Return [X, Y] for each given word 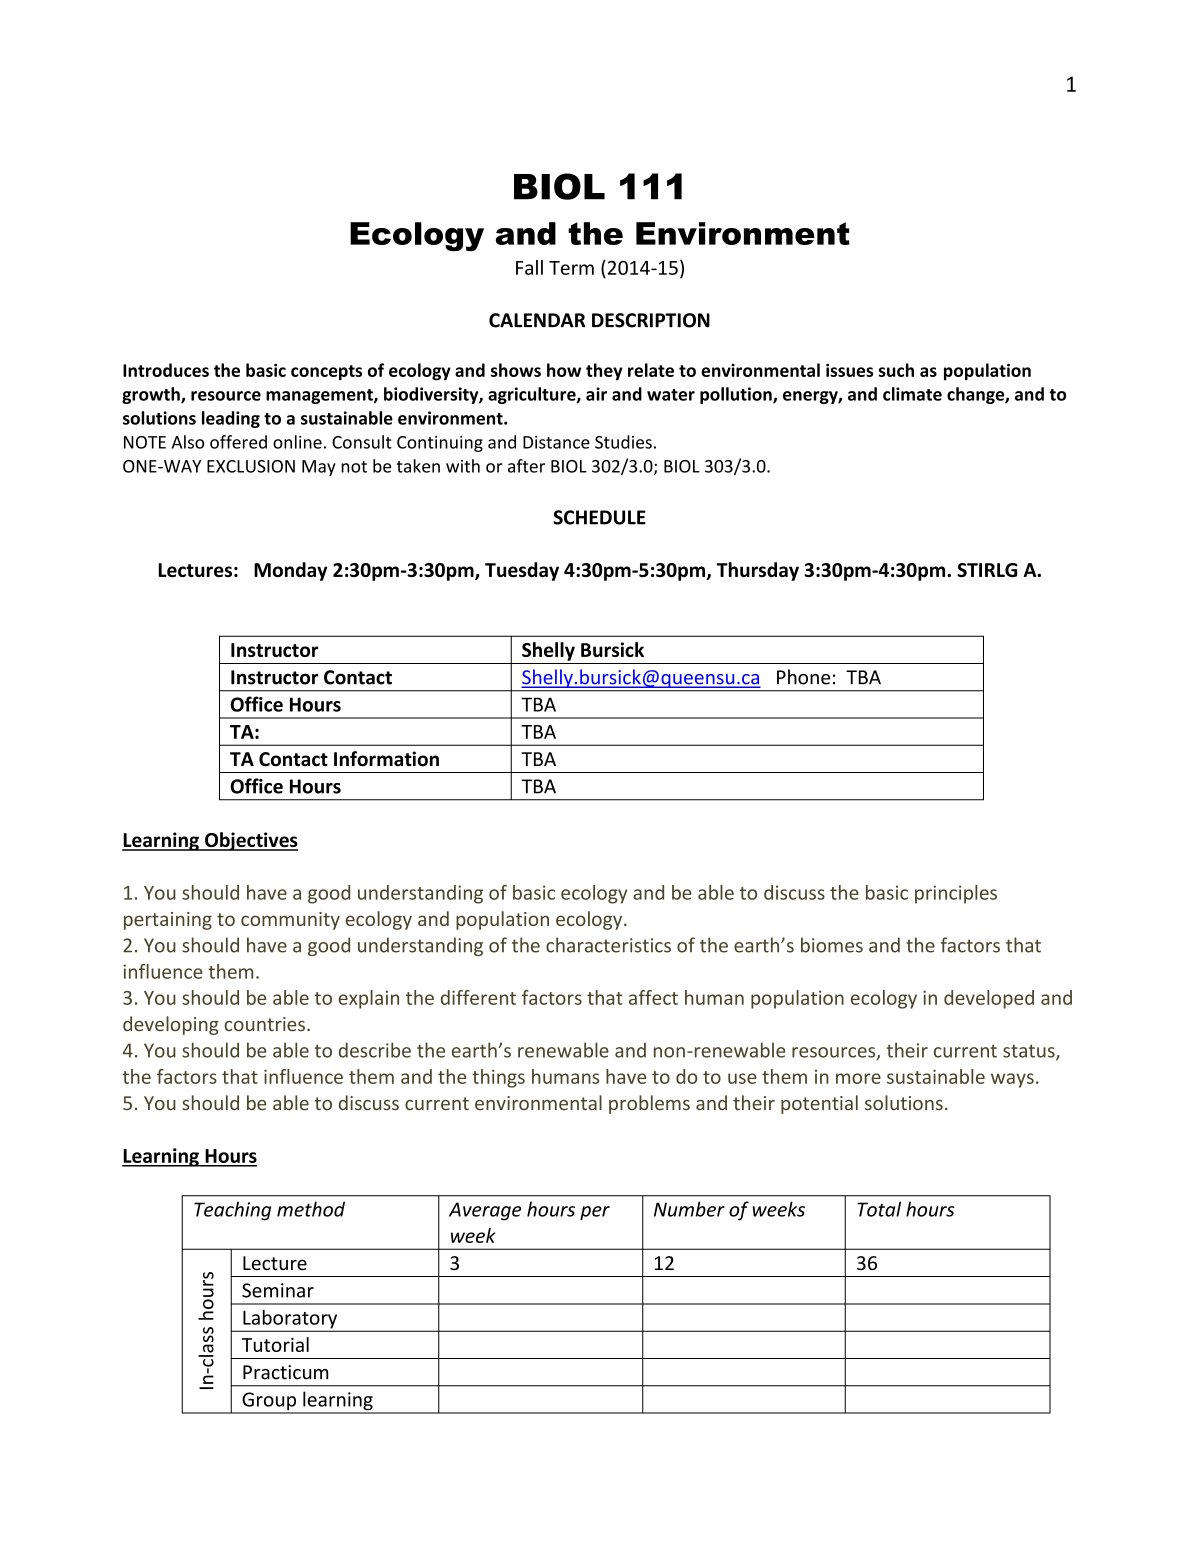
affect [653, 997]
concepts [326, 373]
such [896, 370]
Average [485, 1211]
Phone [803, 677]
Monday [290, 571]
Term [571, 268]
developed [989, 999]
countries [264, 1024]
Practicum [285, 1372]
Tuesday [522, 571]
